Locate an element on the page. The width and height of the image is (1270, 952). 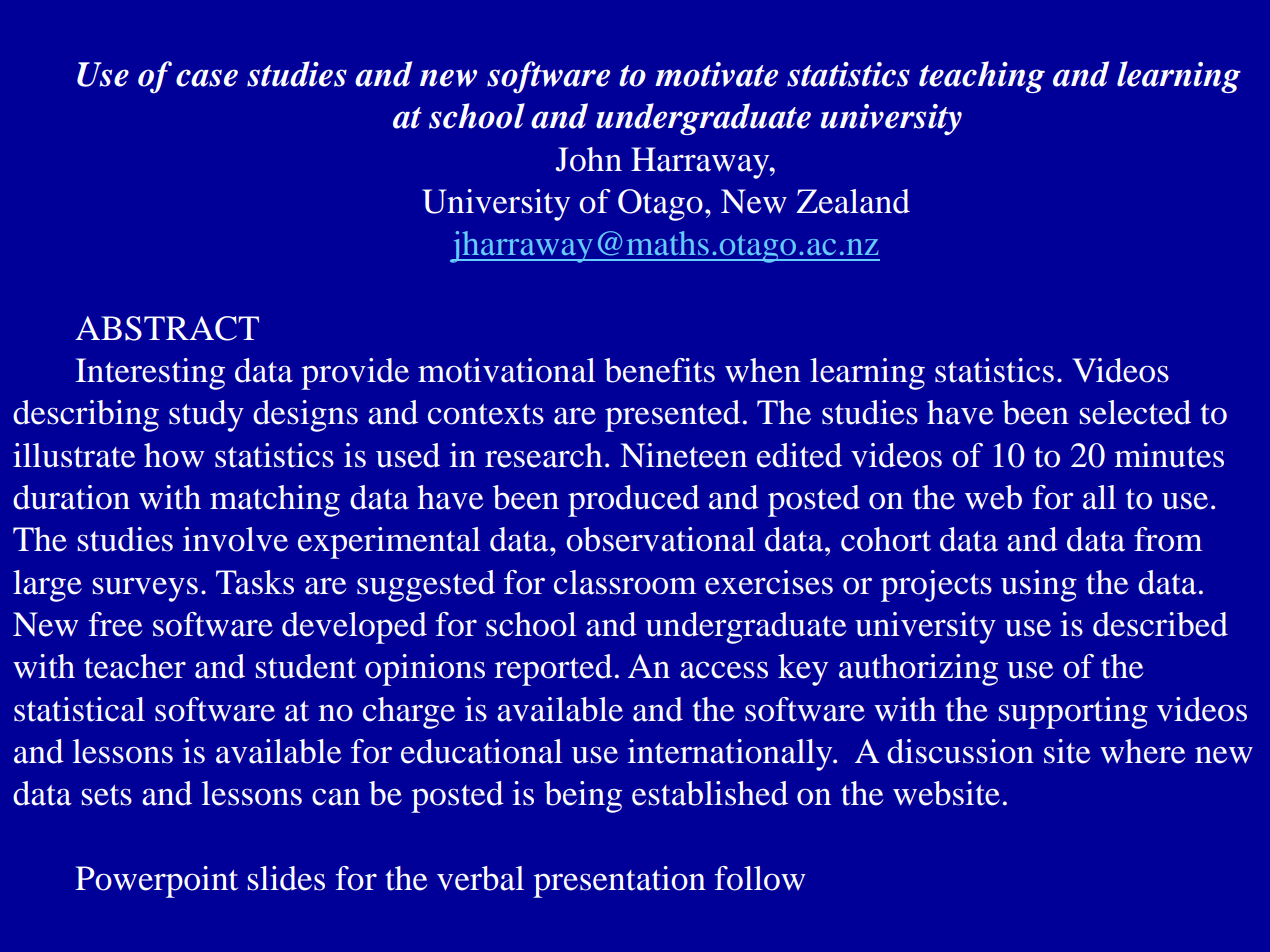
presentation is located at coordinates (619, 882).
